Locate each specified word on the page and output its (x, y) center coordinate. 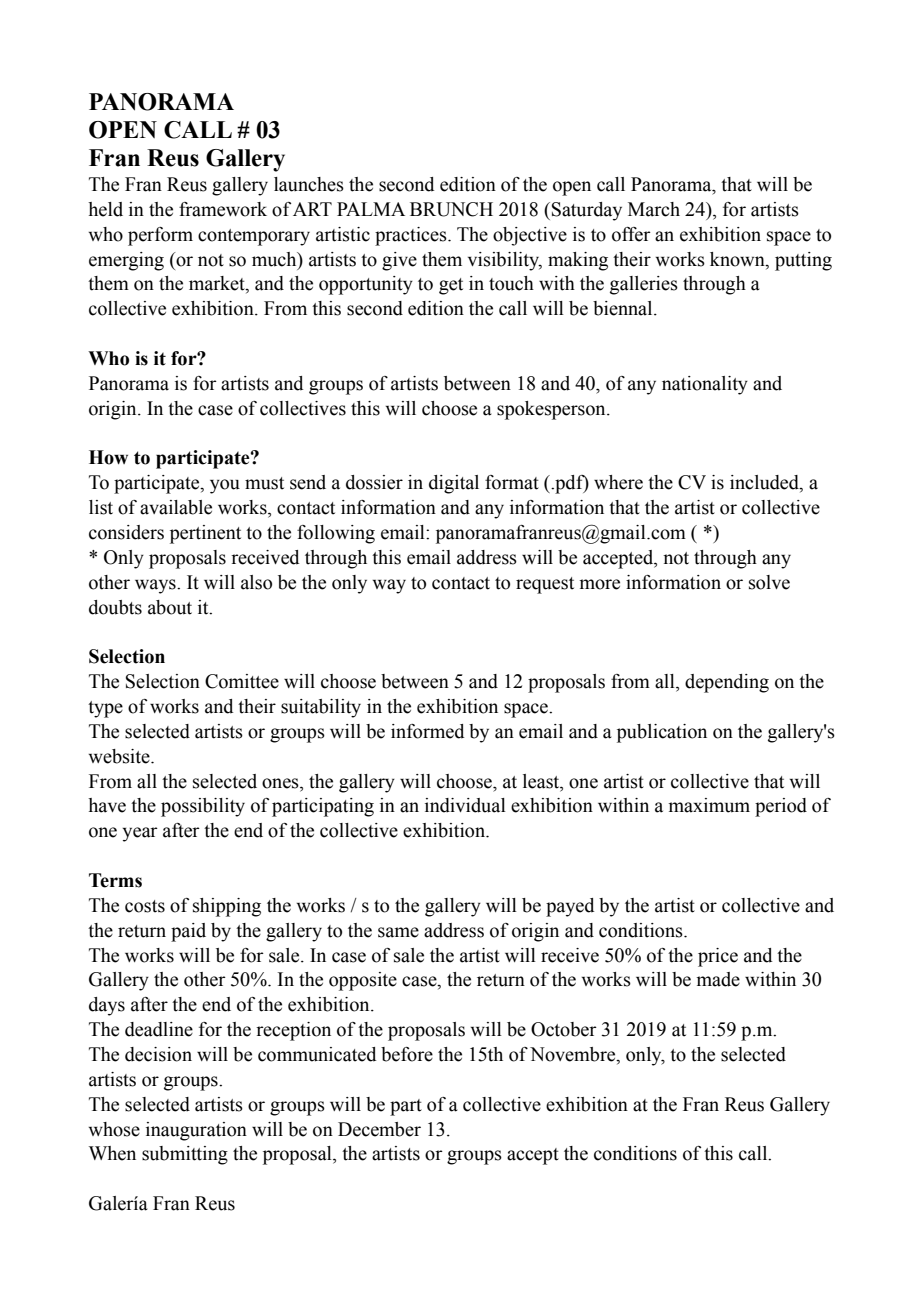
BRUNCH (451, 209)
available (176, 507)
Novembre (574, 1055)
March (654, 209)
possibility (203, 807)
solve (769, 582)
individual (465, 805)
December (379, 1129)
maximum (709, 805)
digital (454, 484)
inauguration (196, 1131)
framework (223, 209)
